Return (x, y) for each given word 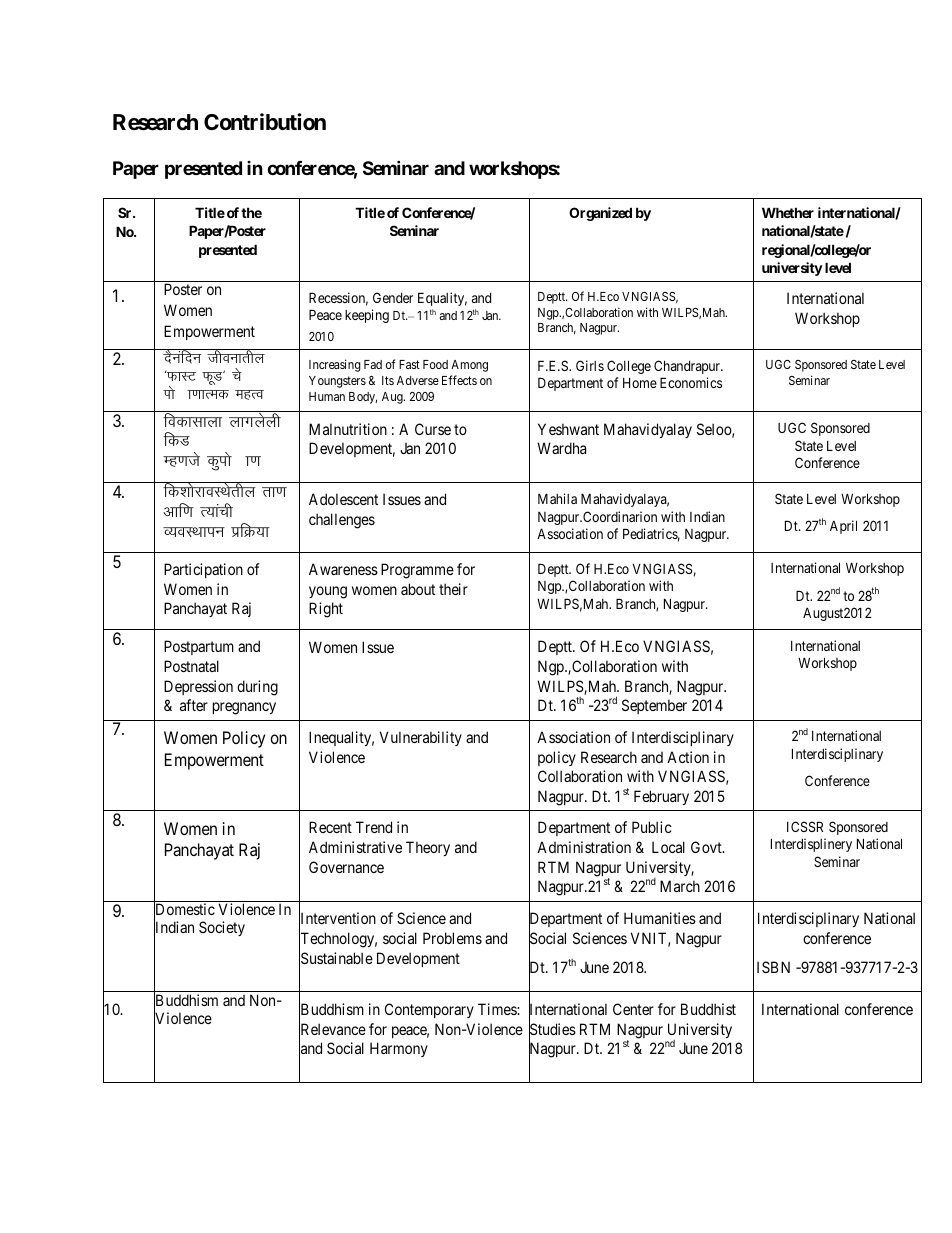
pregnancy (244, 708)
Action (688, 757)
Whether (788, 212)
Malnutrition (348, 429)
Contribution (265, 121)
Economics (691, 382)
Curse (433, 429)
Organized (600, 214)
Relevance (332, 1030)
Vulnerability (421, 738)
